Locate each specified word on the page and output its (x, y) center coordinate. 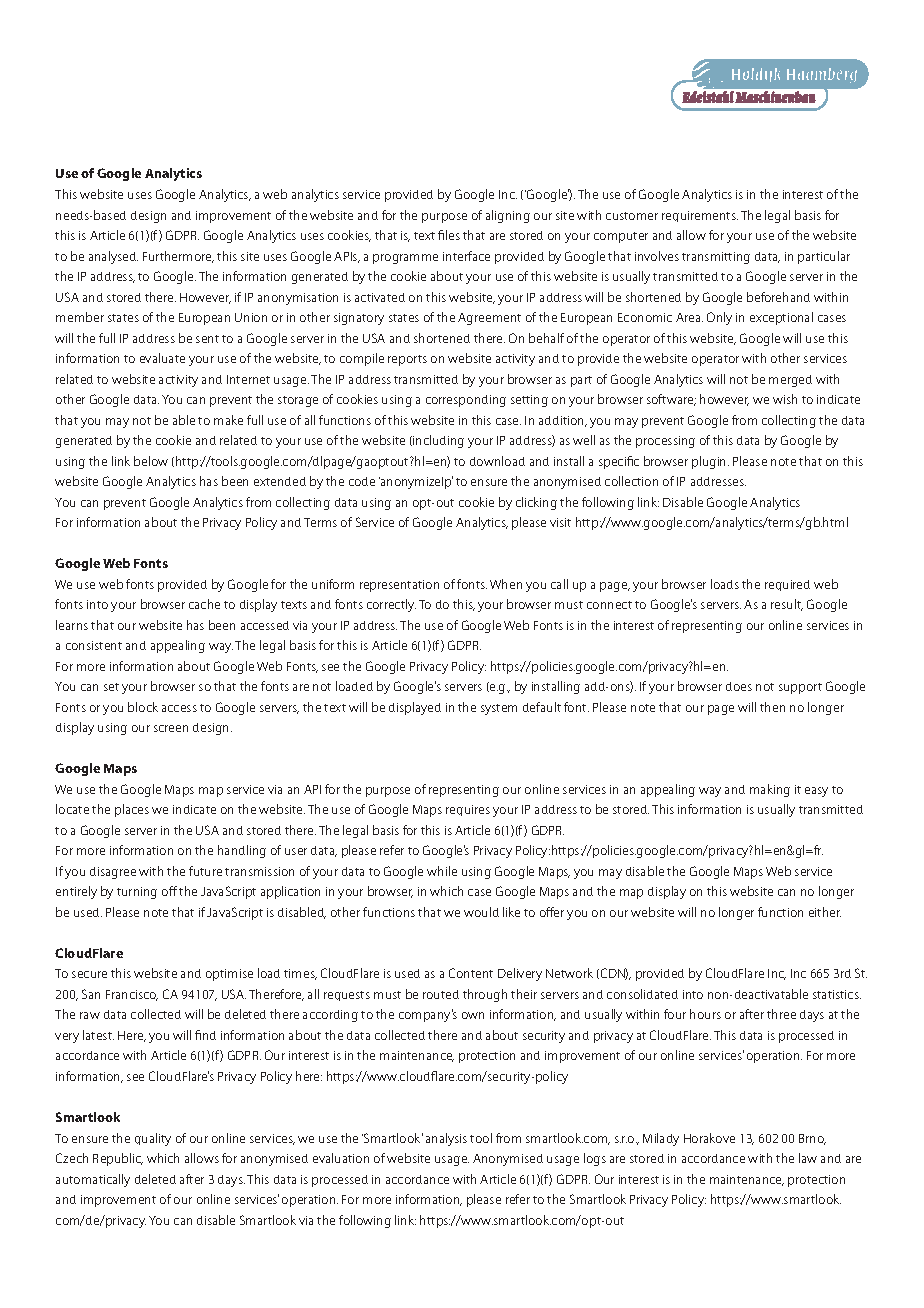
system (499, 709)
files (449, 235)
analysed (113, 257)
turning (137, 893)
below (151, 461)
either (825, 912)
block (143, 707)
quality (153, 1139)
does (739, 686)
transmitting (716, 258)
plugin (710, 462)
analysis (446, 1139)
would (481, 912)
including (437, 441)
